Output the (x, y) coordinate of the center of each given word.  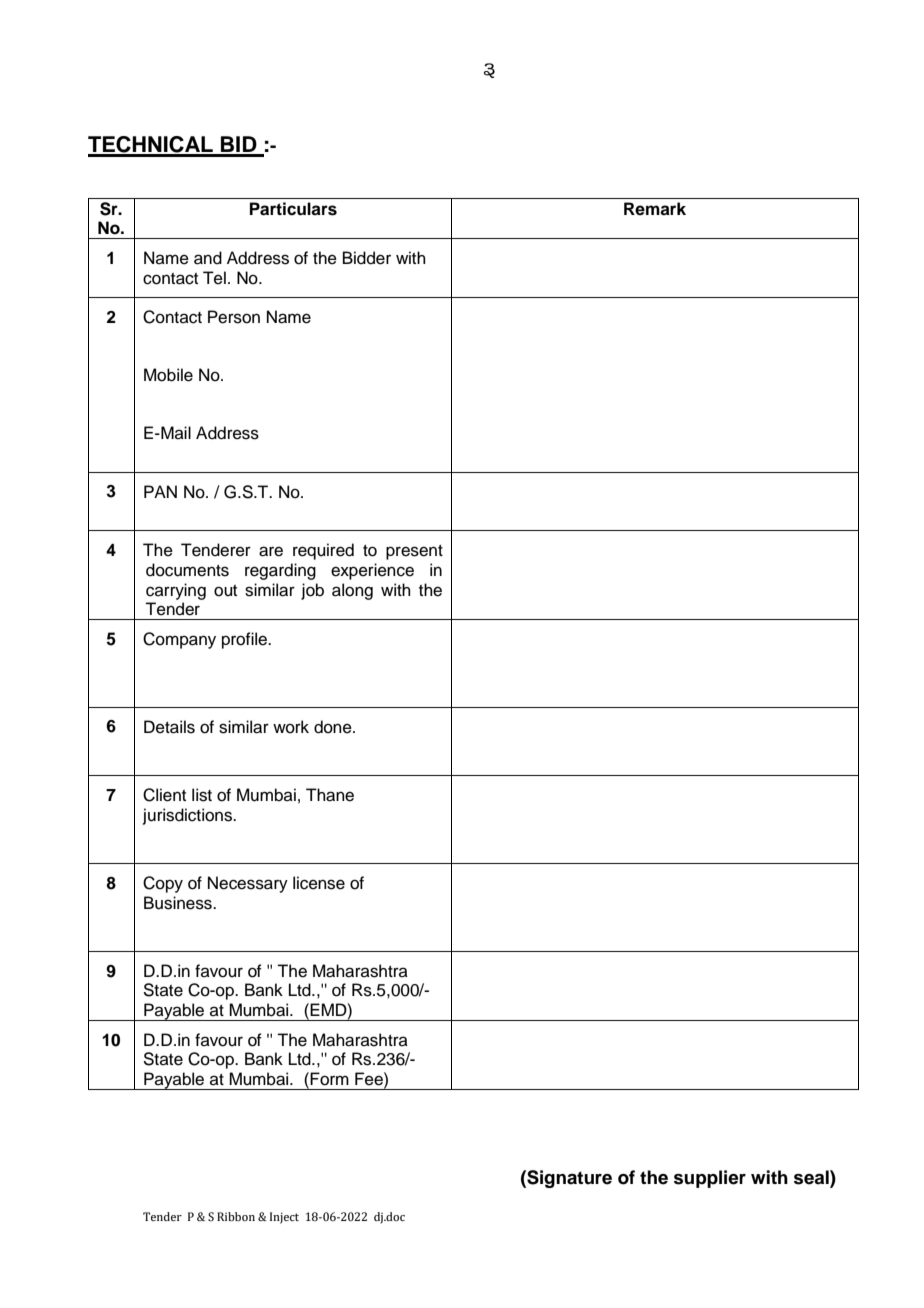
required (323, 551)
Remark (655, 209)
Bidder (367, 258)
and (208, 258)
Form (329, 1079)
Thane (330, 795)
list (202, 795)
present (414, 552)
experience (372, 571)
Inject (284, 1218)
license (319, 883)
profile (245, 640)
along (352, 591)
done (334, 727)
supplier (710, 1179)
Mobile (168, 375)
